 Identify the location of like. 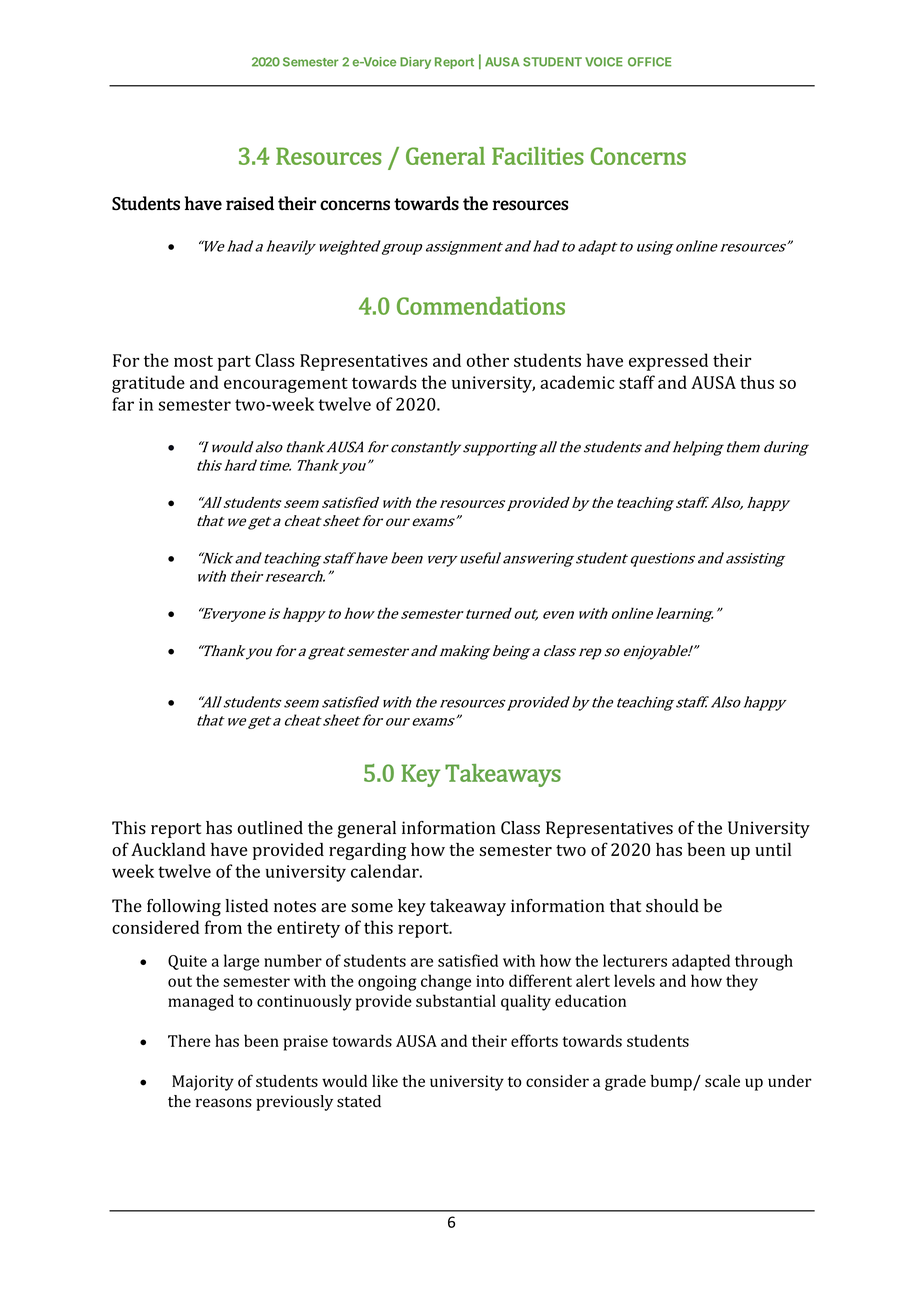
(385, 1081).
